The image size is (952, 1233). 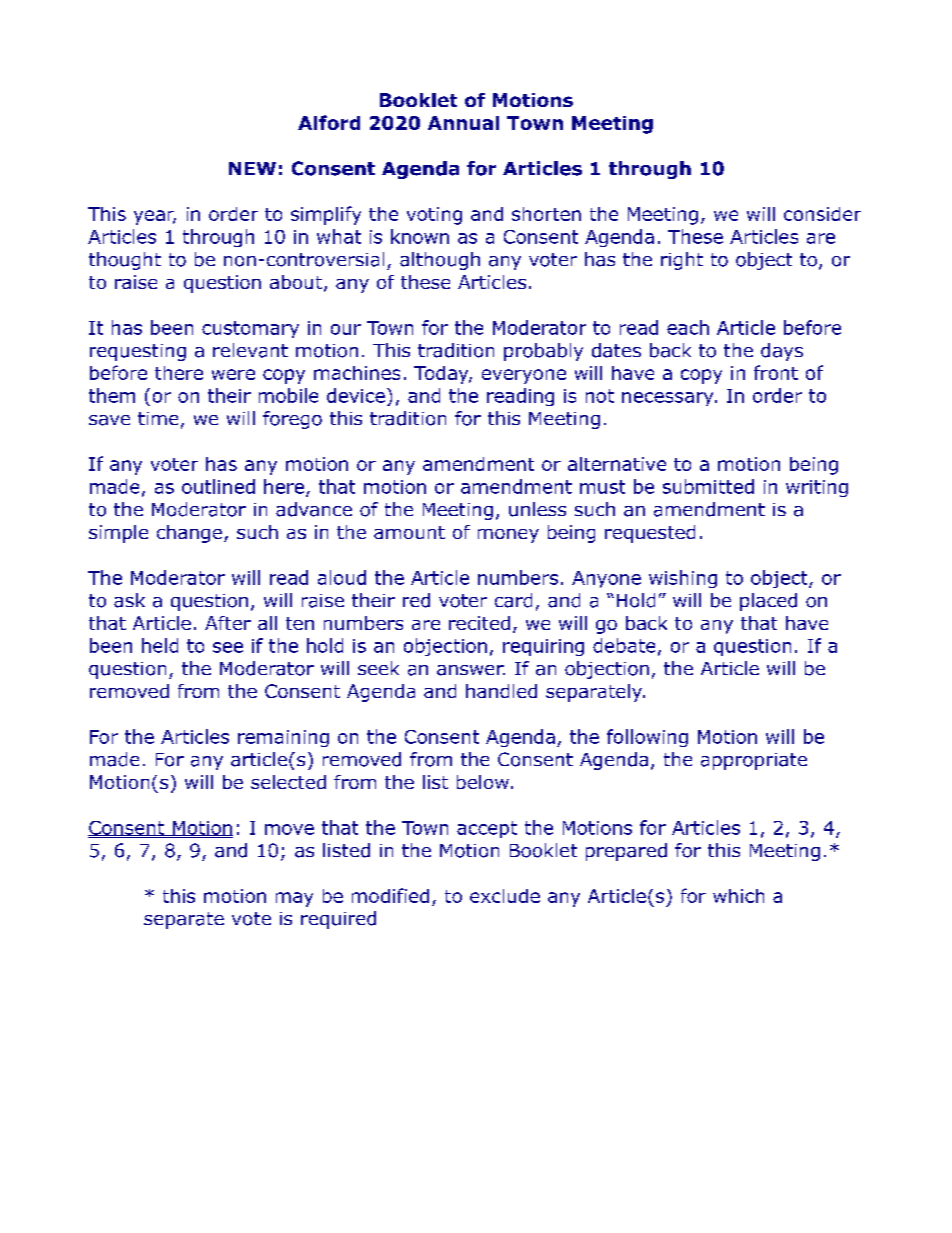 I want to click on may, so click(x=294, y=899).
